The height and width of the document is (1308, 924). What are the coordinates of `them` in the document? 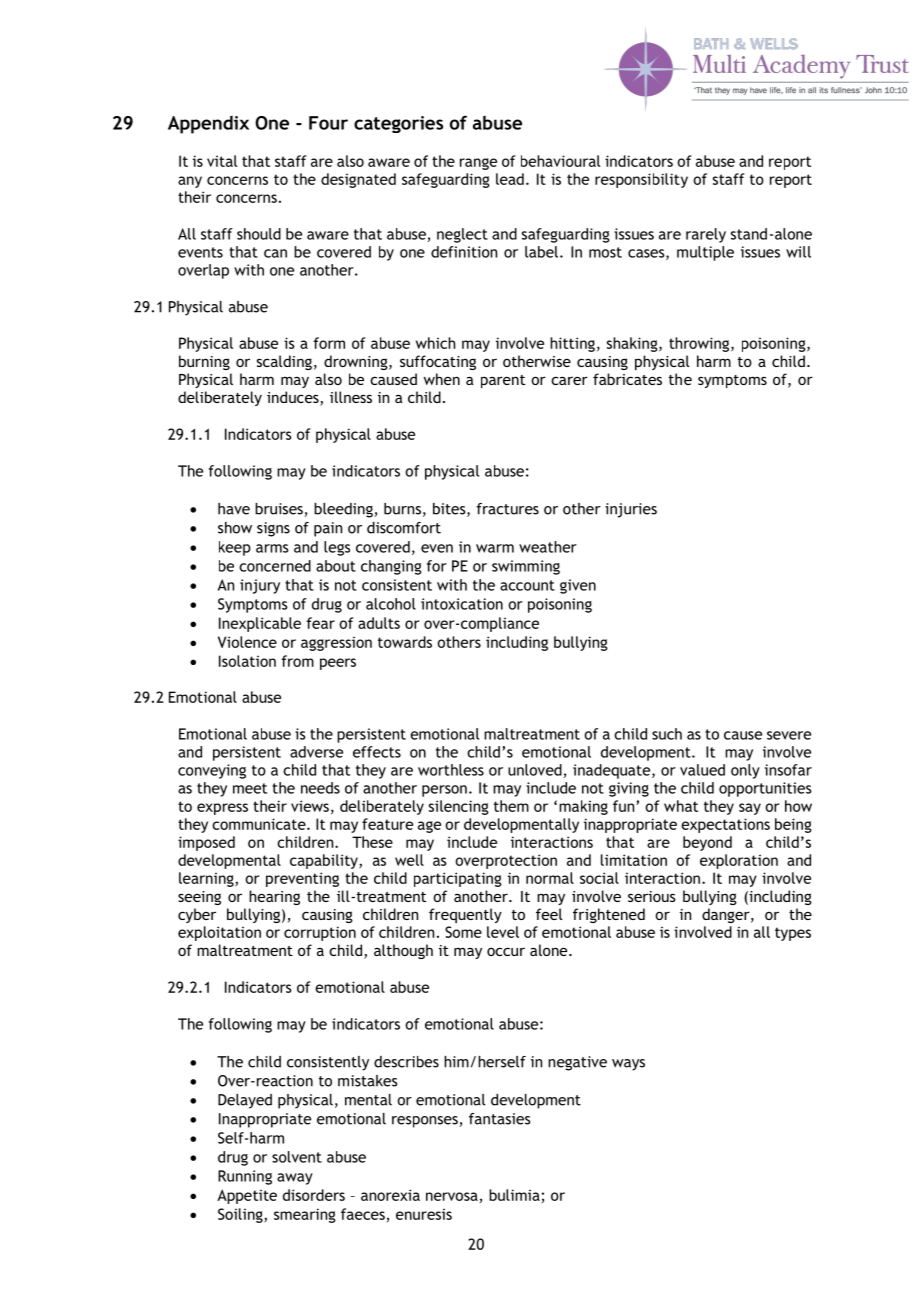 It's located at (511, 806).
